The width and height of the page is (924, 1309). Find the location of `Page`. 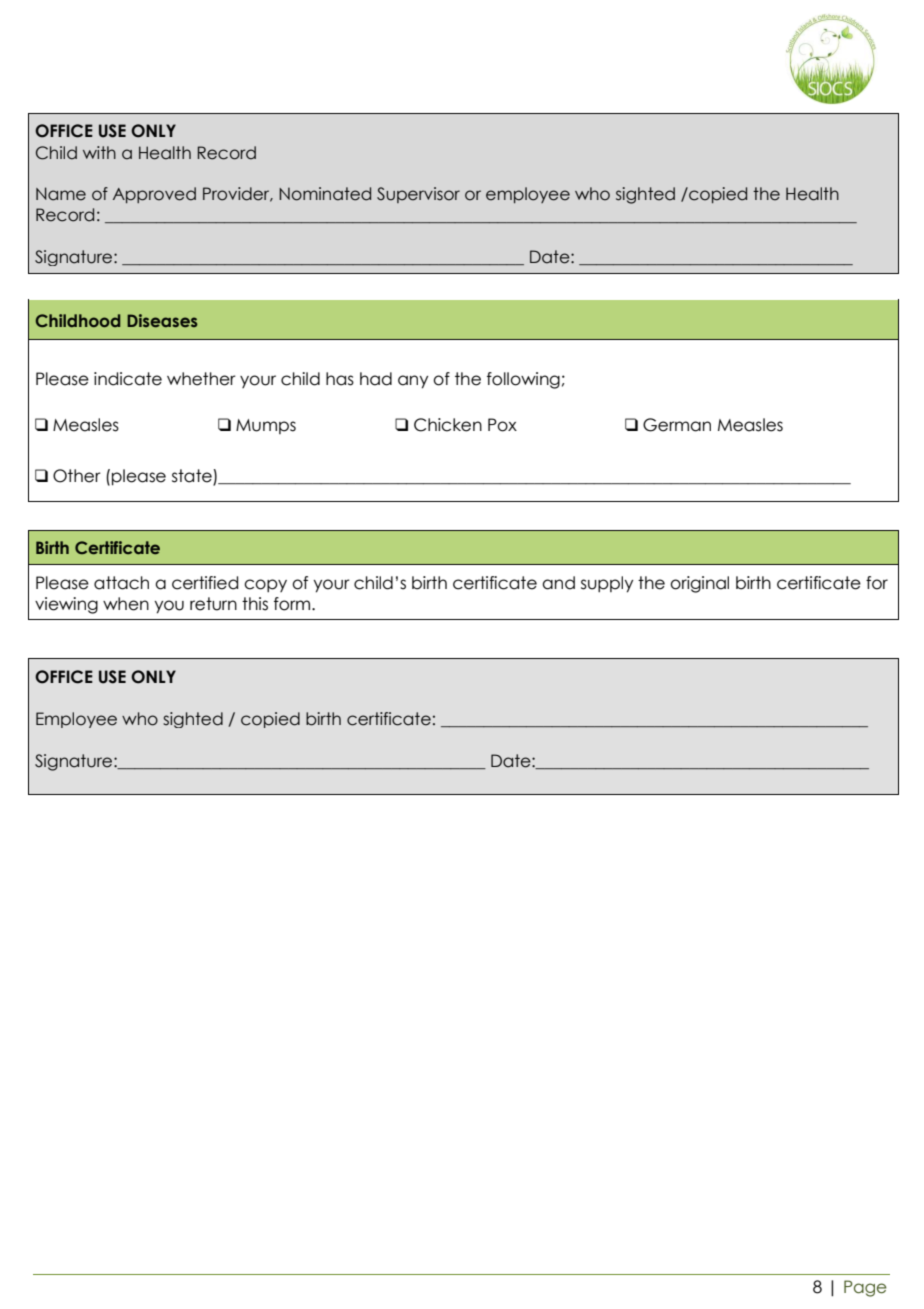

Page is located at coordinates (865, 1288).
